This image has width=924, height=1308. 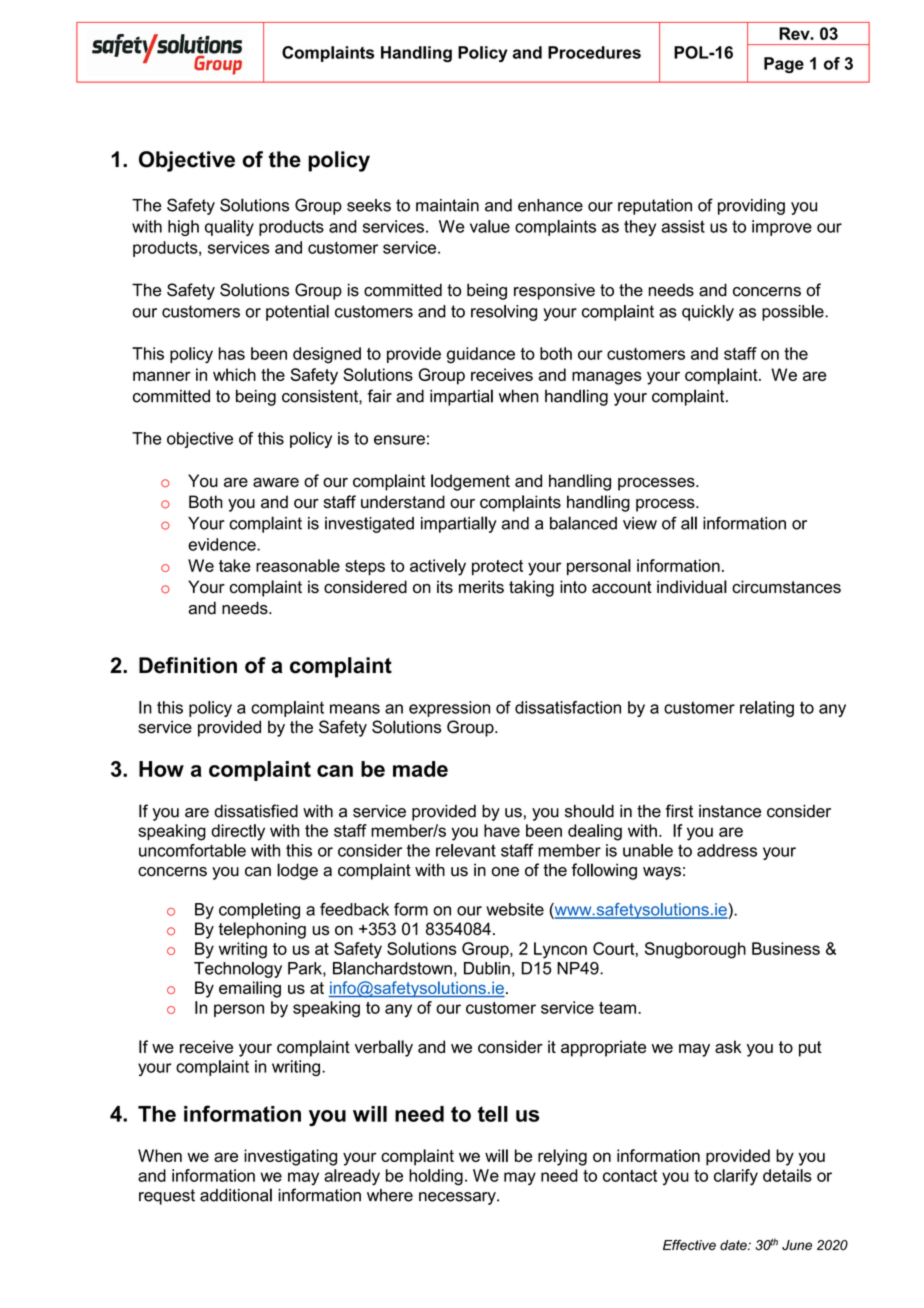 What do you see at coordinates (727, 850) in the image?
I see `address` at bounding box center [727, 850].
